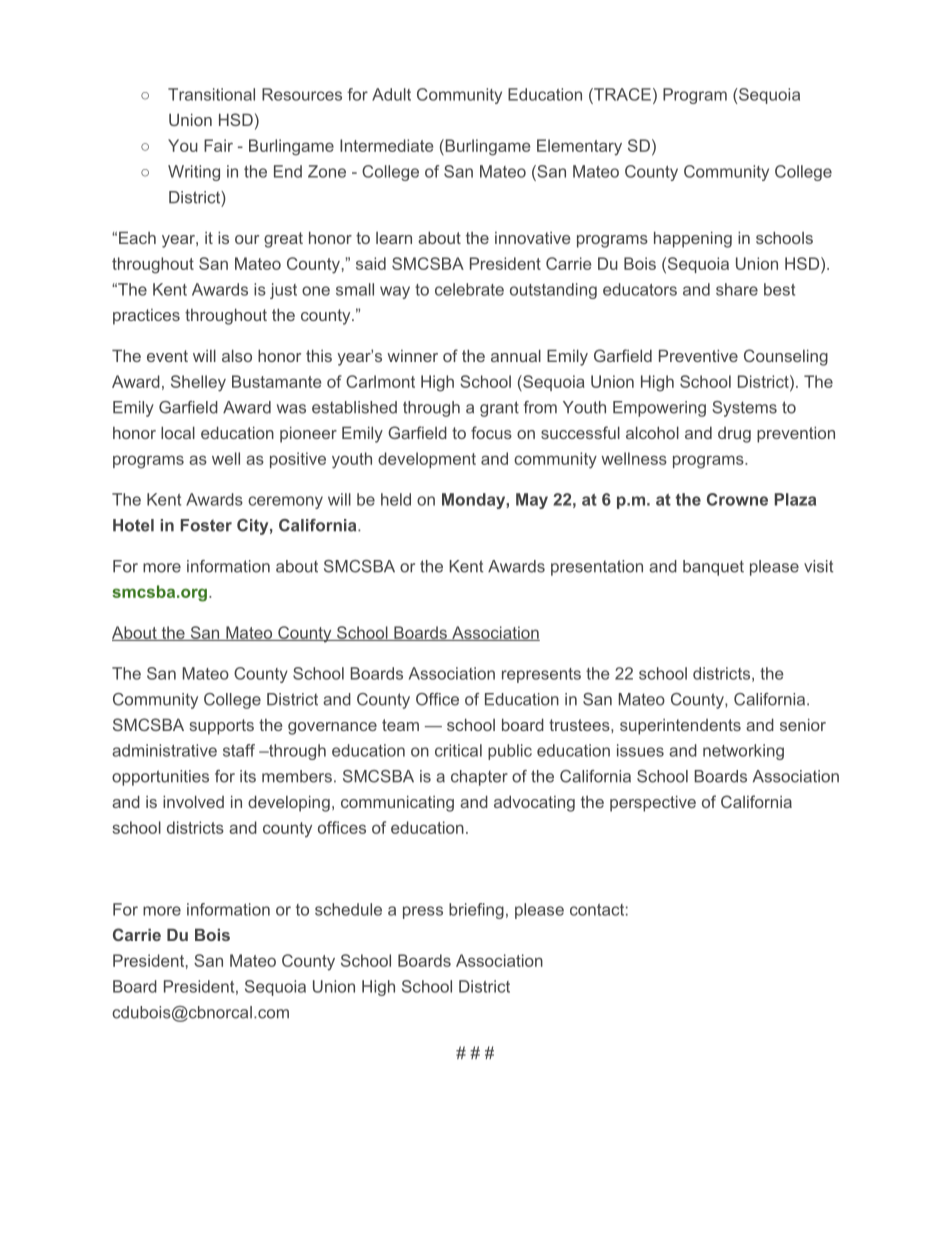  Describe the element at coordinates (469, 289) in the screenshot. I see `celebrate` at that location.
